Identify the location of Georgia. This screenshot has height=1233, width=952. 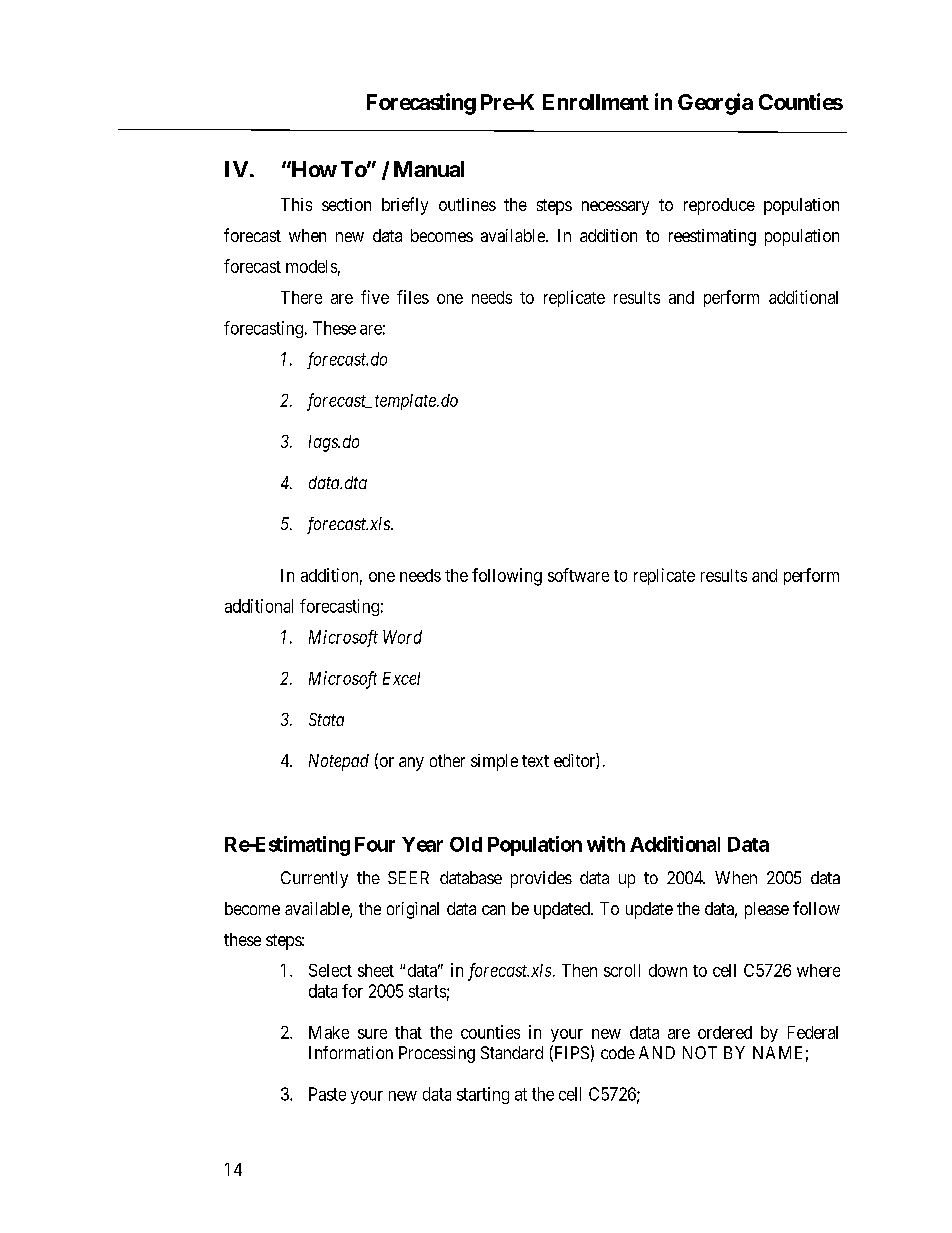
(715, 104).
